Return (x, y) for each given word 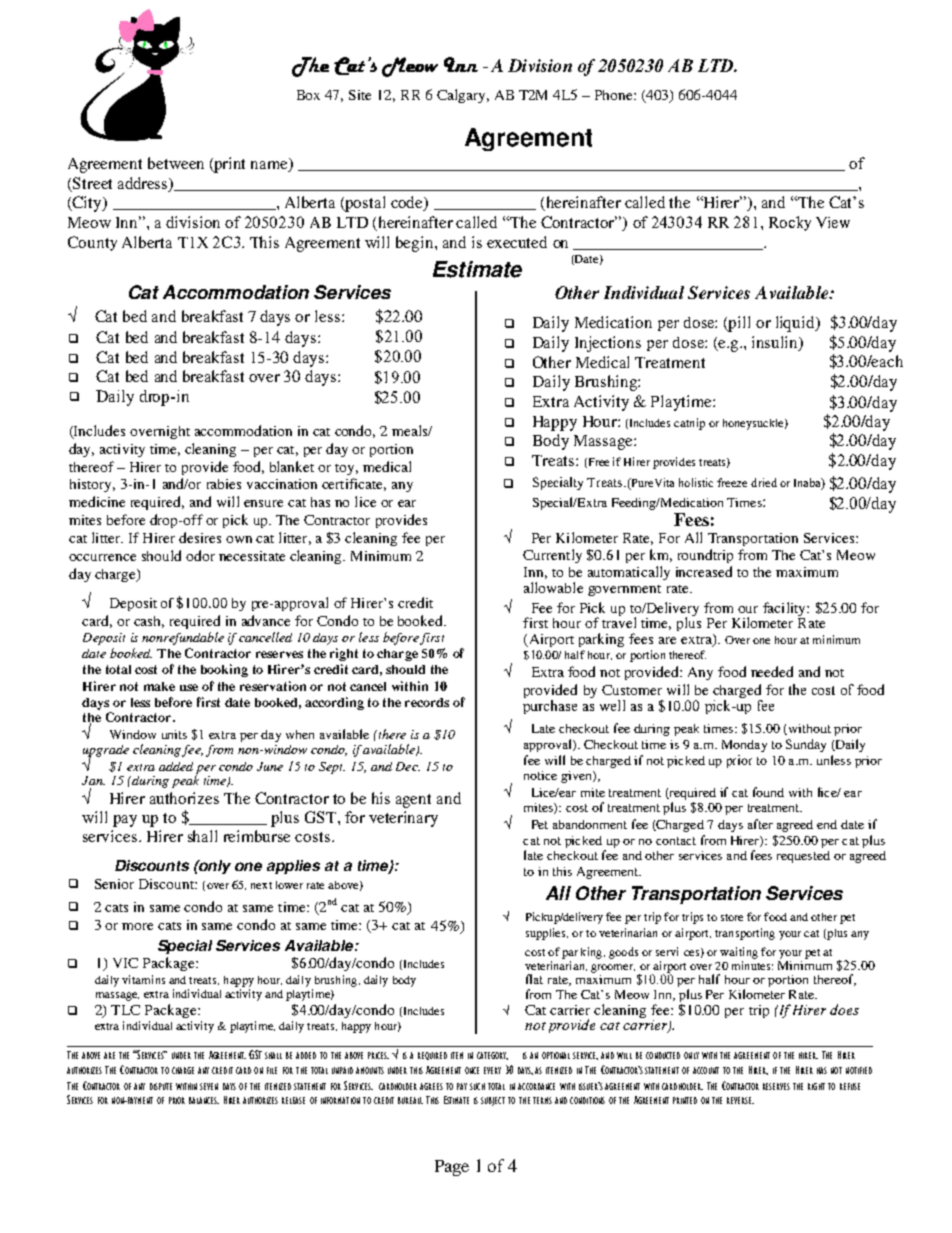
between (176, 163)
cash (149, 622)
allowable (553, 587)
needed (772, 671)
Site (360, 95)
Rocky (790, 223)
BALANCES (204, 1100)
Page (452, 1168)
